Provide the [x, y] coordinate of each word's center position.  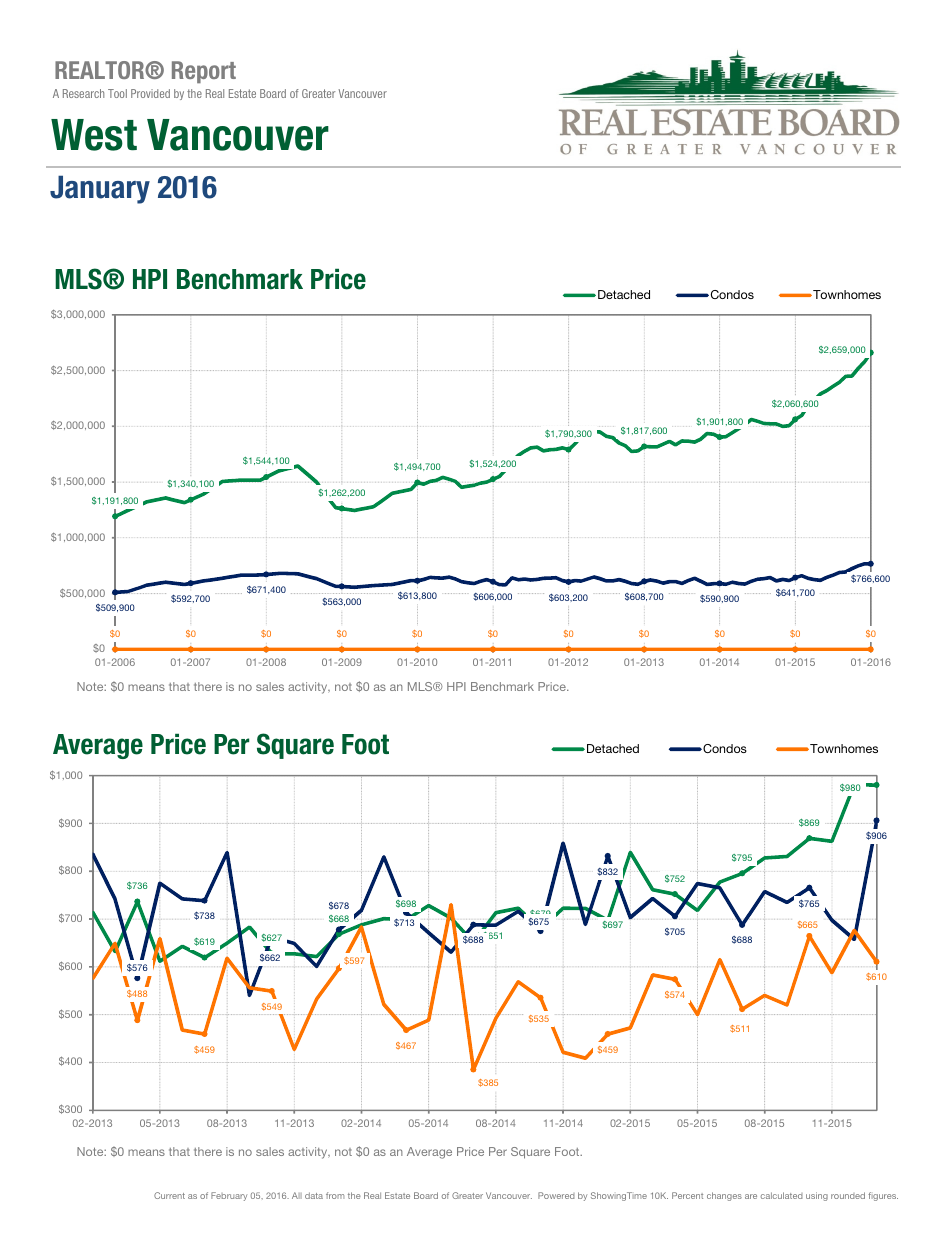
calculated [782, 1195]
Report [204, 72]
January [100, 189]
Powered [556, 1195]
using [817, 1196]
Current [169, 1195]
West [94, 135]
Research [83, 93]
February [229, 1196]
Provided [150, 93]
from [335, 1195]
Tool [117, 93]
